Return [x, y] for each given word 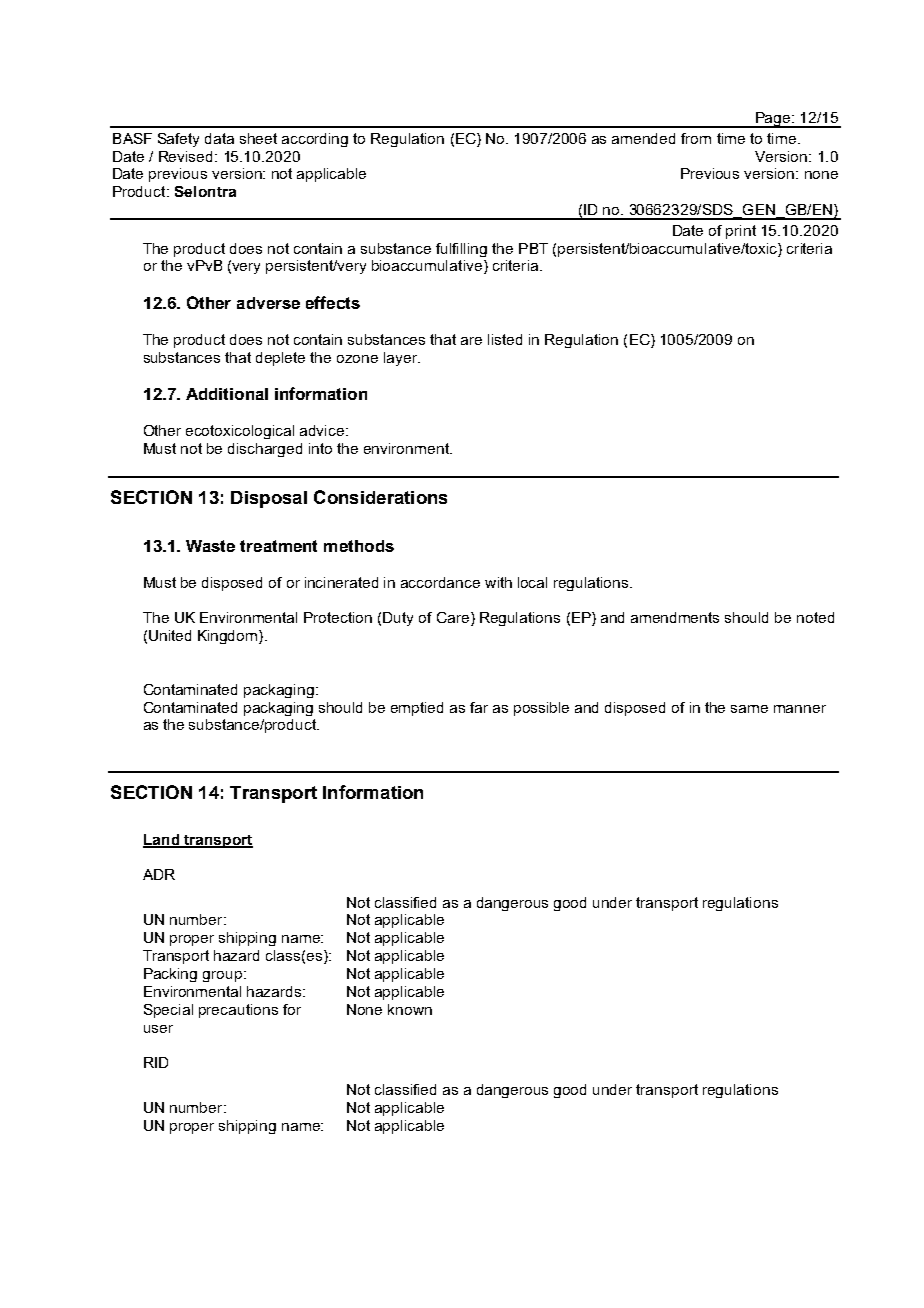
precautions [238, 1011]
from [696, 138]
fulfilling [461, 250]
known [410, 1009]
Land [162, 840]
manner [800, 709]
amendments [675, 617]
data [219, 138]
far [479, 707]
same [749, 709]
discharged [265, 450]
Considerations [380, 497]
